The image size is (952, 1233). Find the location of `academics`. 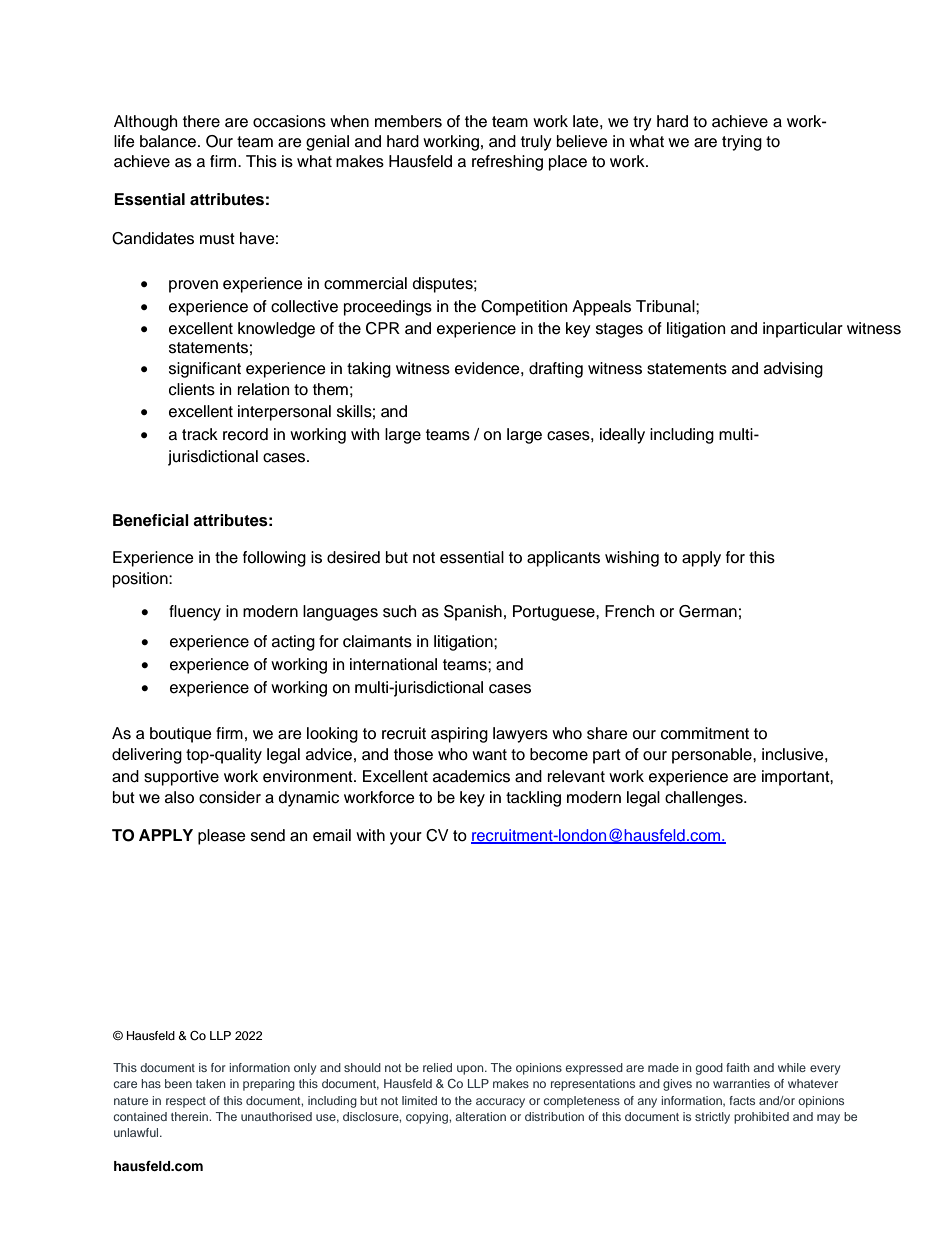

academics is located at coordinates (471, 776).
